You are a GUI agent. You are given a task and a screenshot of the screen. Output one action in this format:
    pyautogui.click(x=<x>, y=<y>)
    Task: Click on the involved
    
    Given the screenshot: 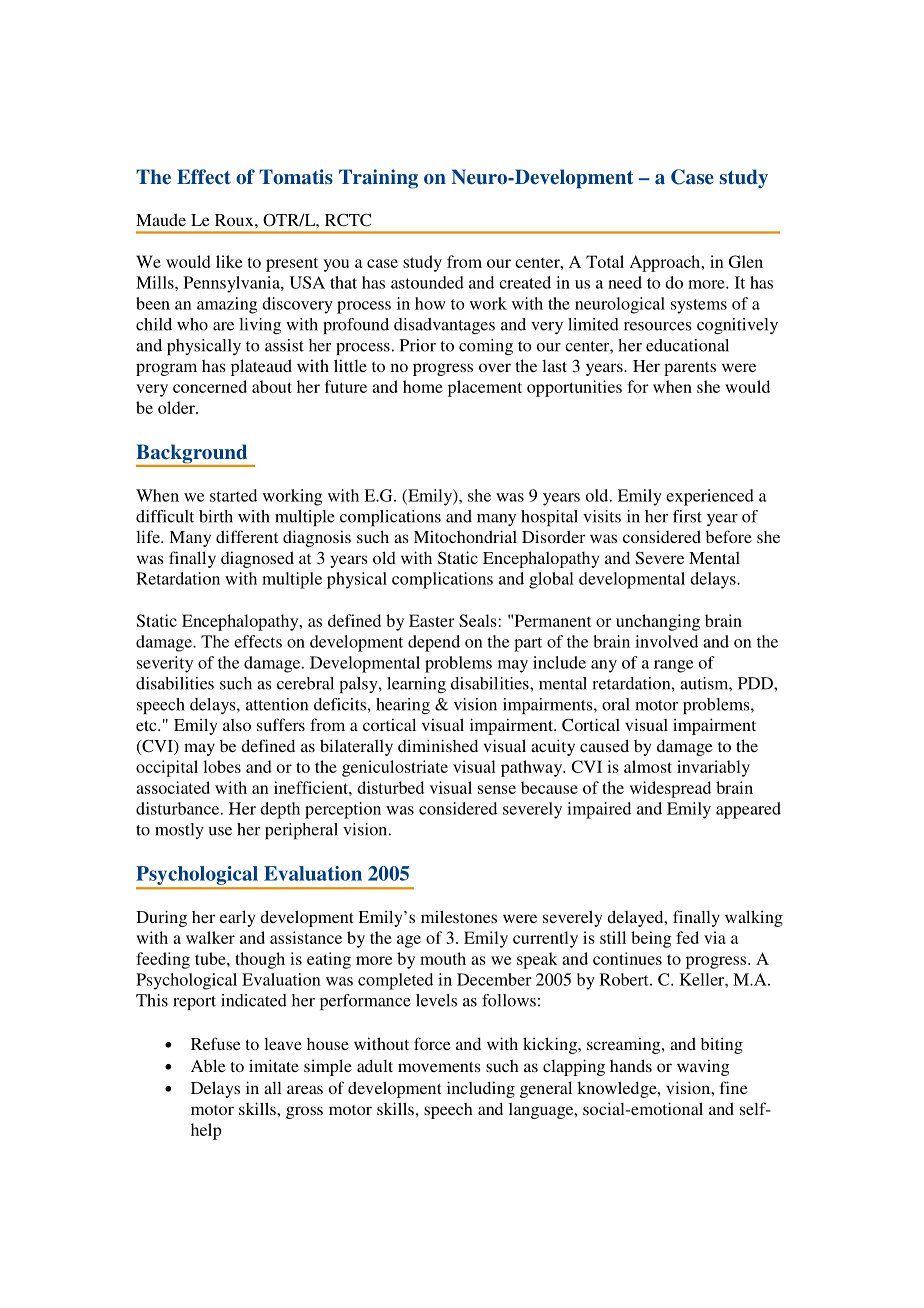 What is the action you would take?
    pyautogui.click(x=666, y=641)
